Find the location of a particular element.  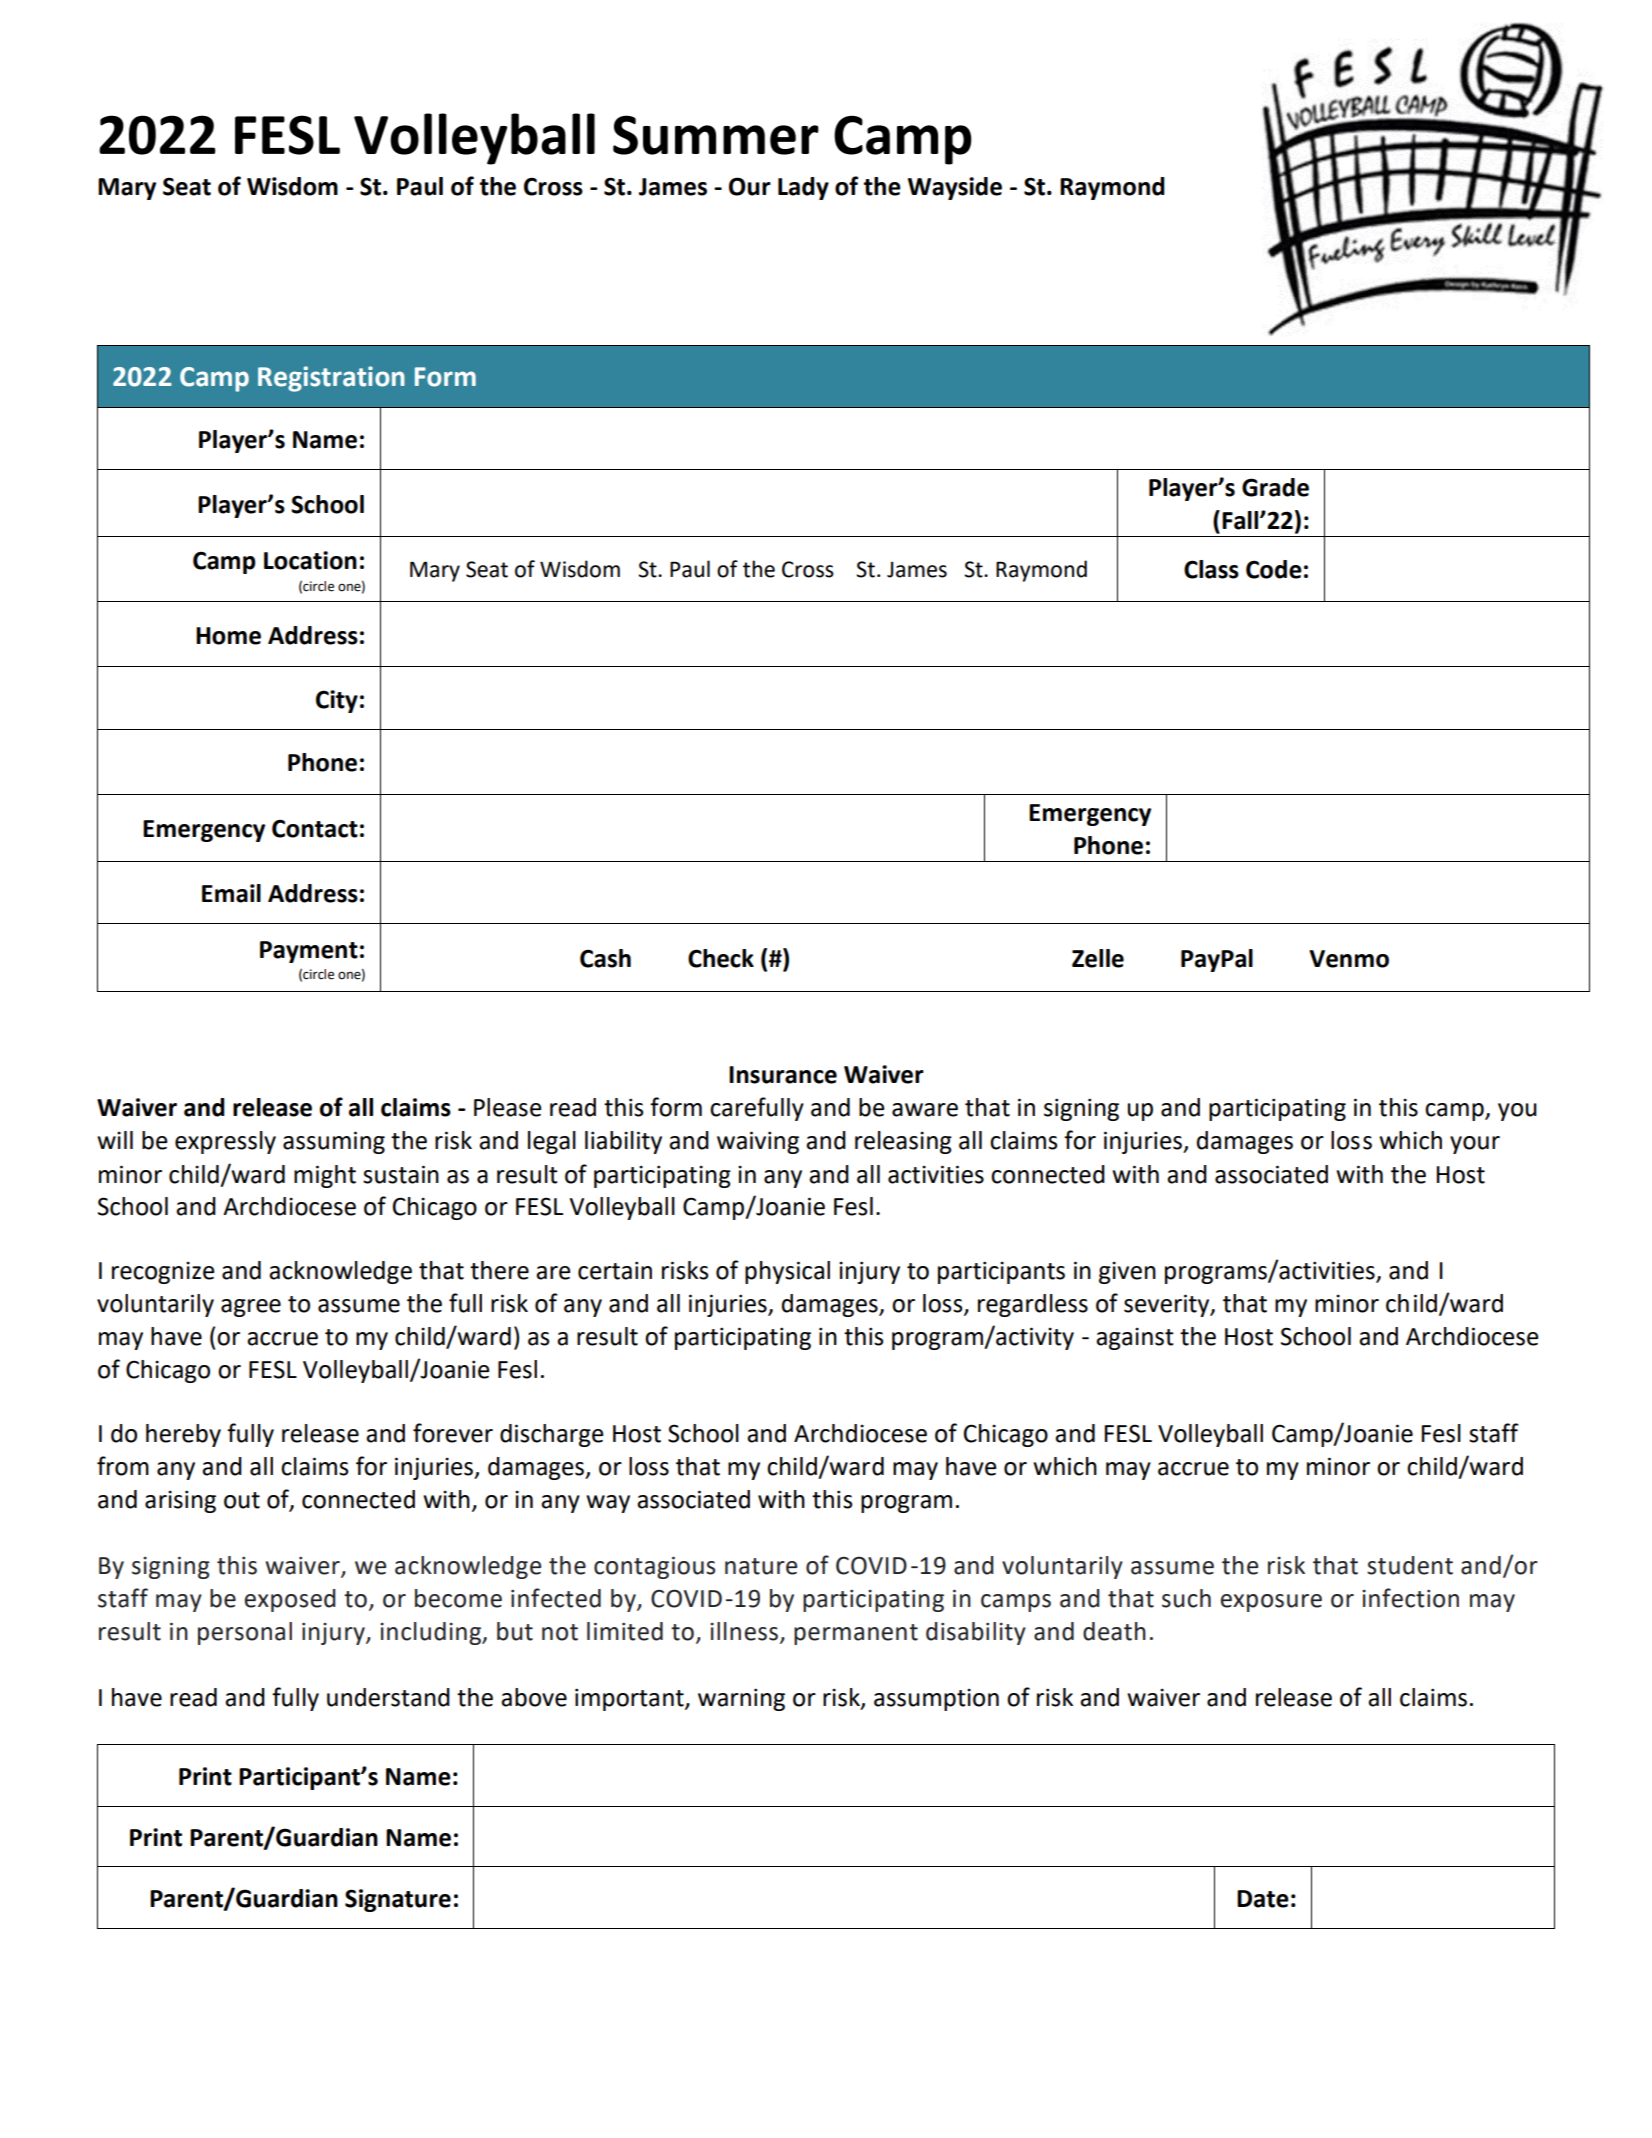

understand is located at coordinates (388, 1697).
